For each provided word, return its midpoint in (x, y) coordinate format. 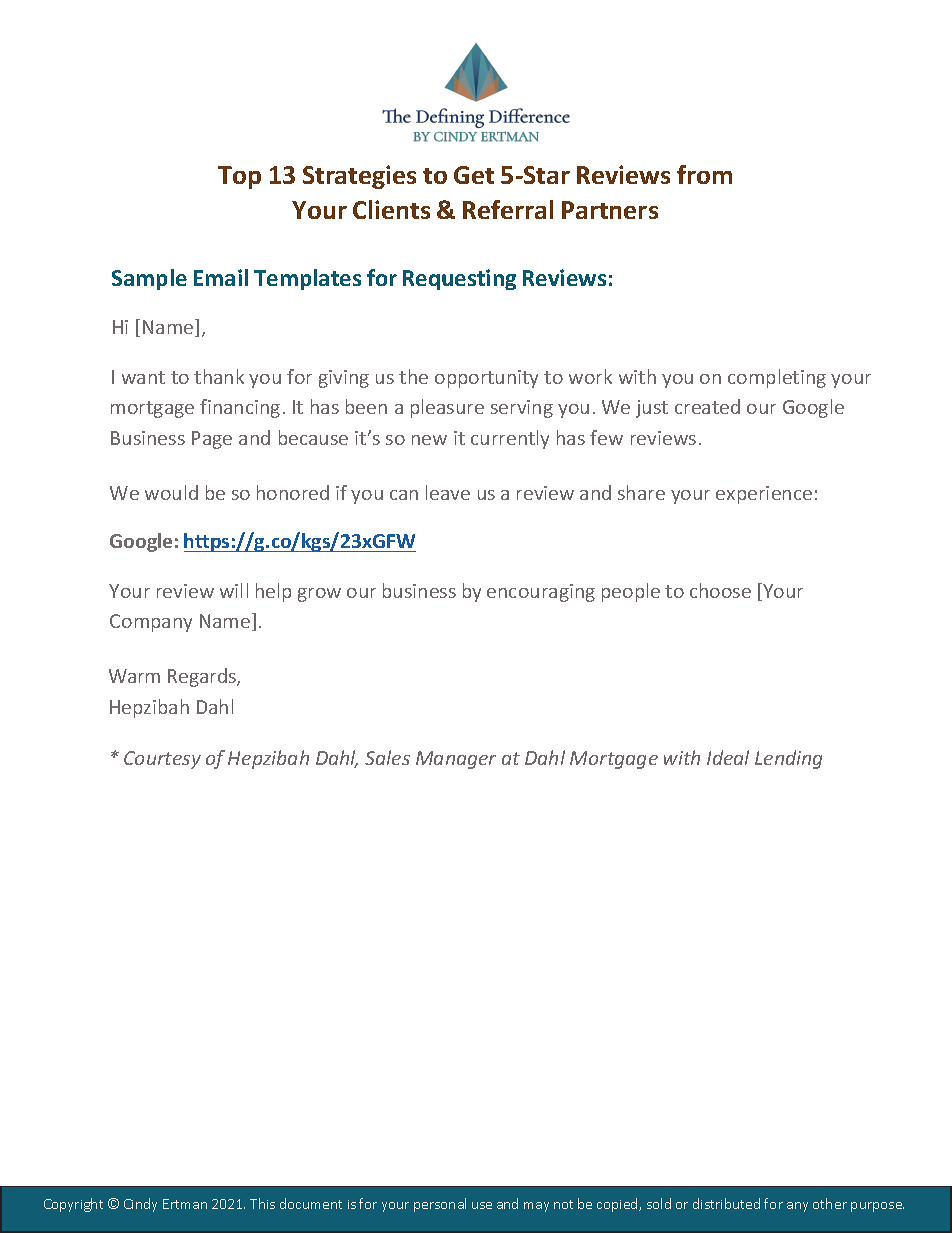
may (536, 1207)
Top (239, 177)
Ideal (728, 757)
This (262, 1203)
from (704, 174)
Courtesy (162, 760)
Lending (788, 759)
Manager (456, 760)
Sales (387, 757)
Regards (203, 677)
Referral (508, 209)
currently (510, 439)
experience (764, 495)
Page (212, 440)
